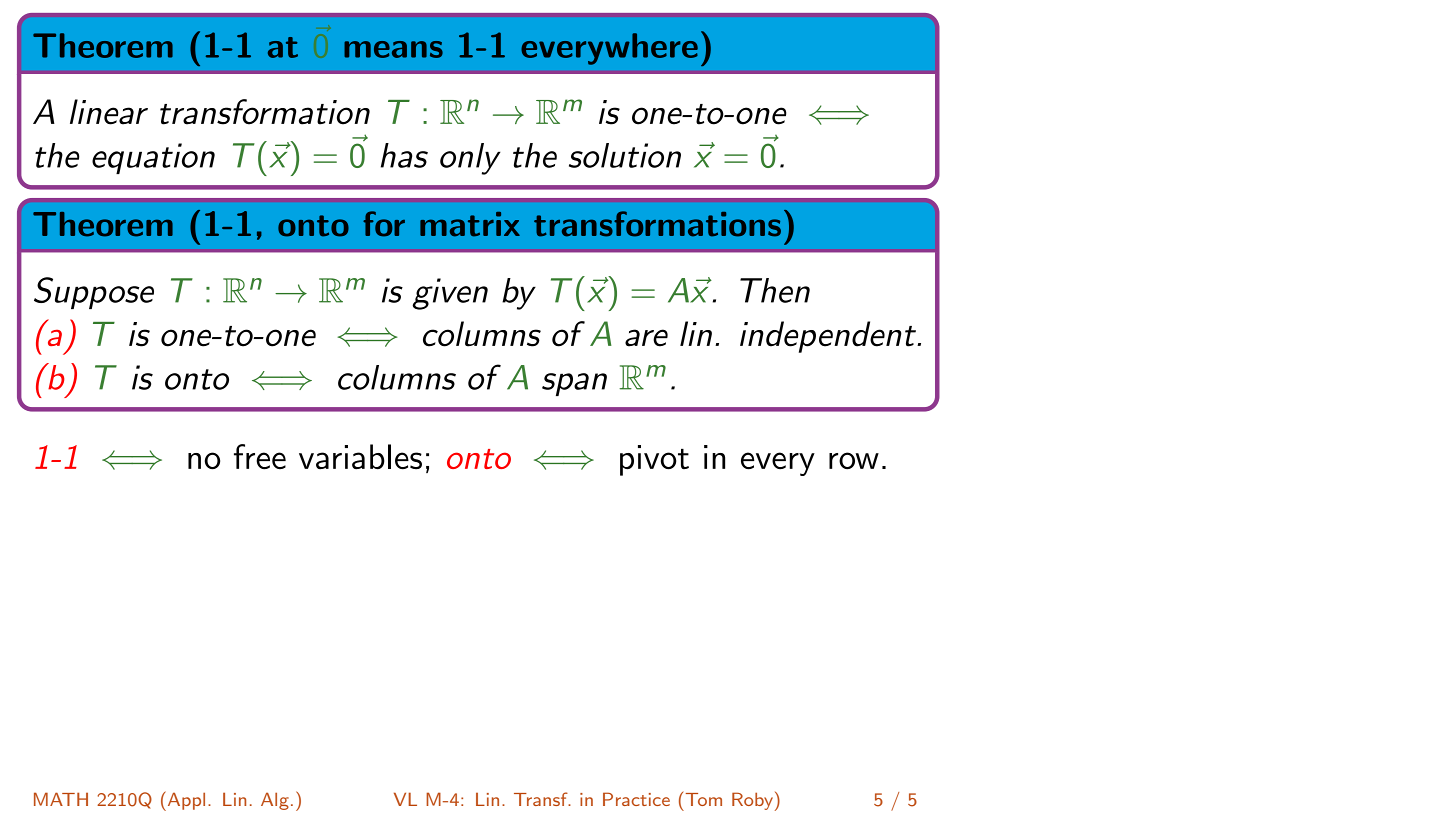 This screenshot has width=1456, height=819. I want to click on Appl, so click(185, 801).
